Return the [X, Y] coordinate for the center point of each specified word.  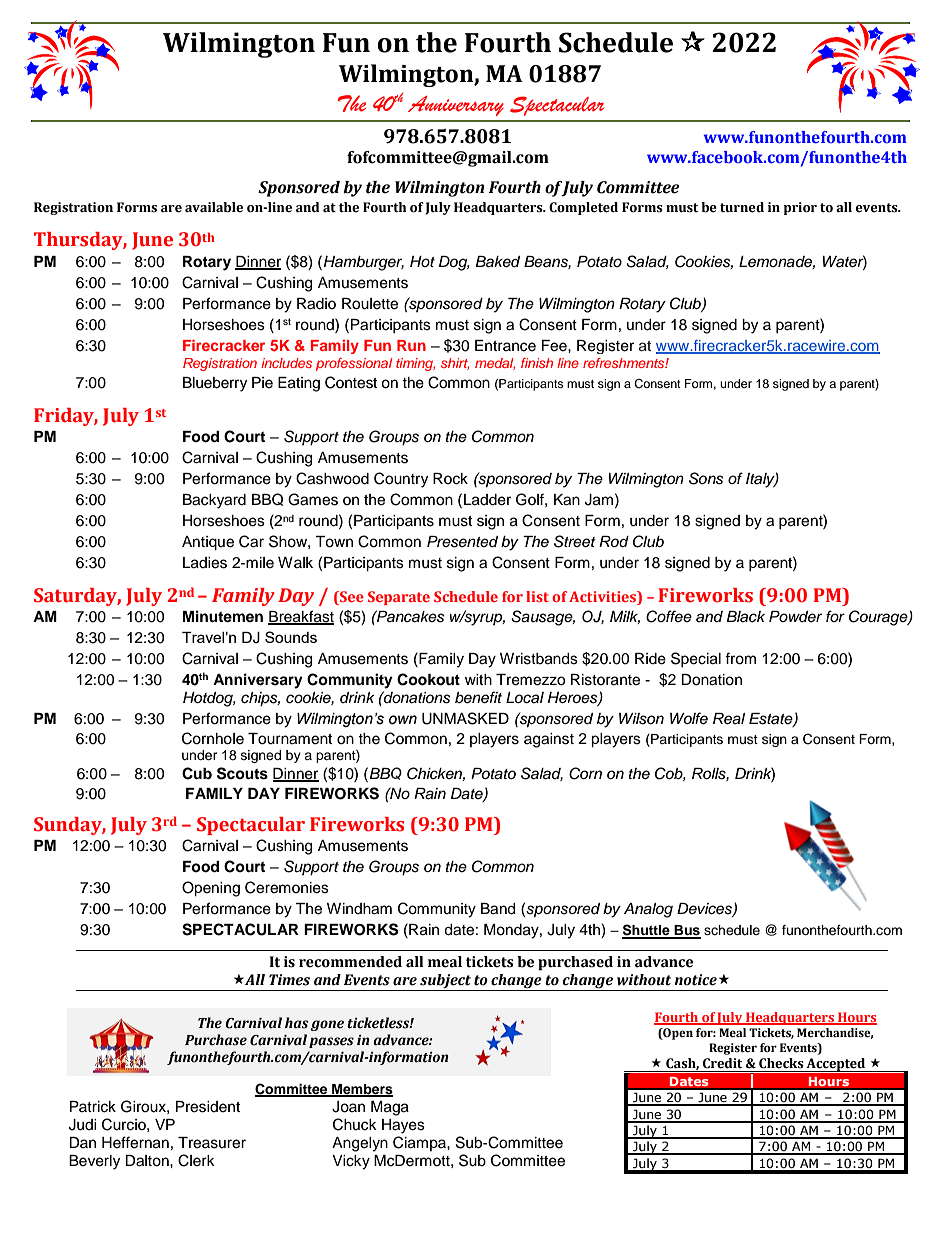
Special [696, 659]
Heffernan [135, 1142]
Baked [497, 262]
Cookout [428, 679]
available [214, 207]
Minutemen [223, 616]
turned [742, 207]
